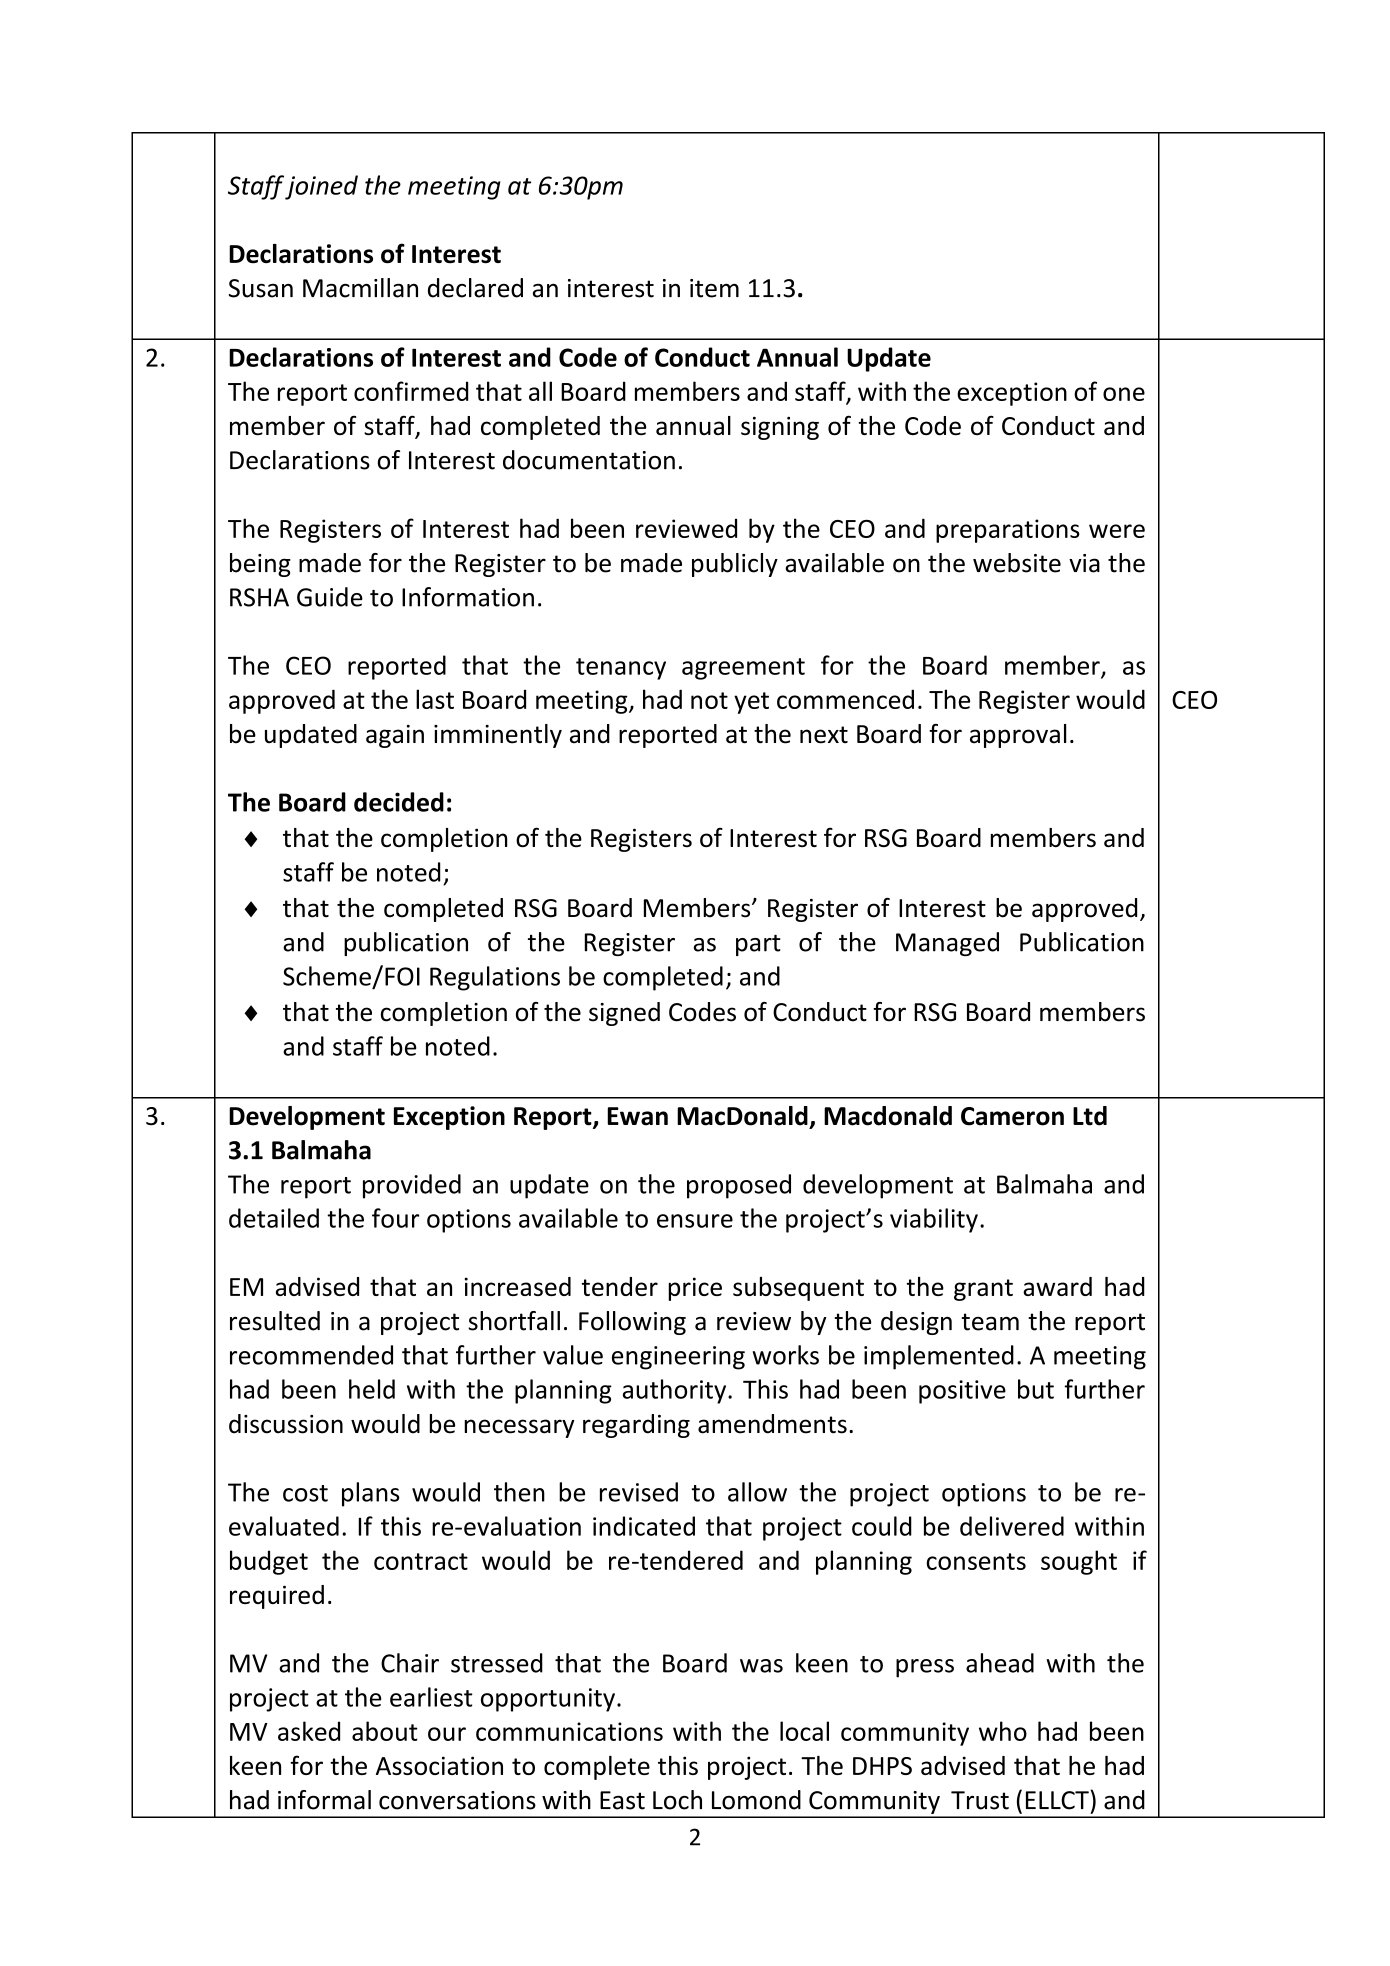 This page has height=1966, width=1390. Describe the element at coordinates (385, 1731) in the page. I see `about` at that location.
